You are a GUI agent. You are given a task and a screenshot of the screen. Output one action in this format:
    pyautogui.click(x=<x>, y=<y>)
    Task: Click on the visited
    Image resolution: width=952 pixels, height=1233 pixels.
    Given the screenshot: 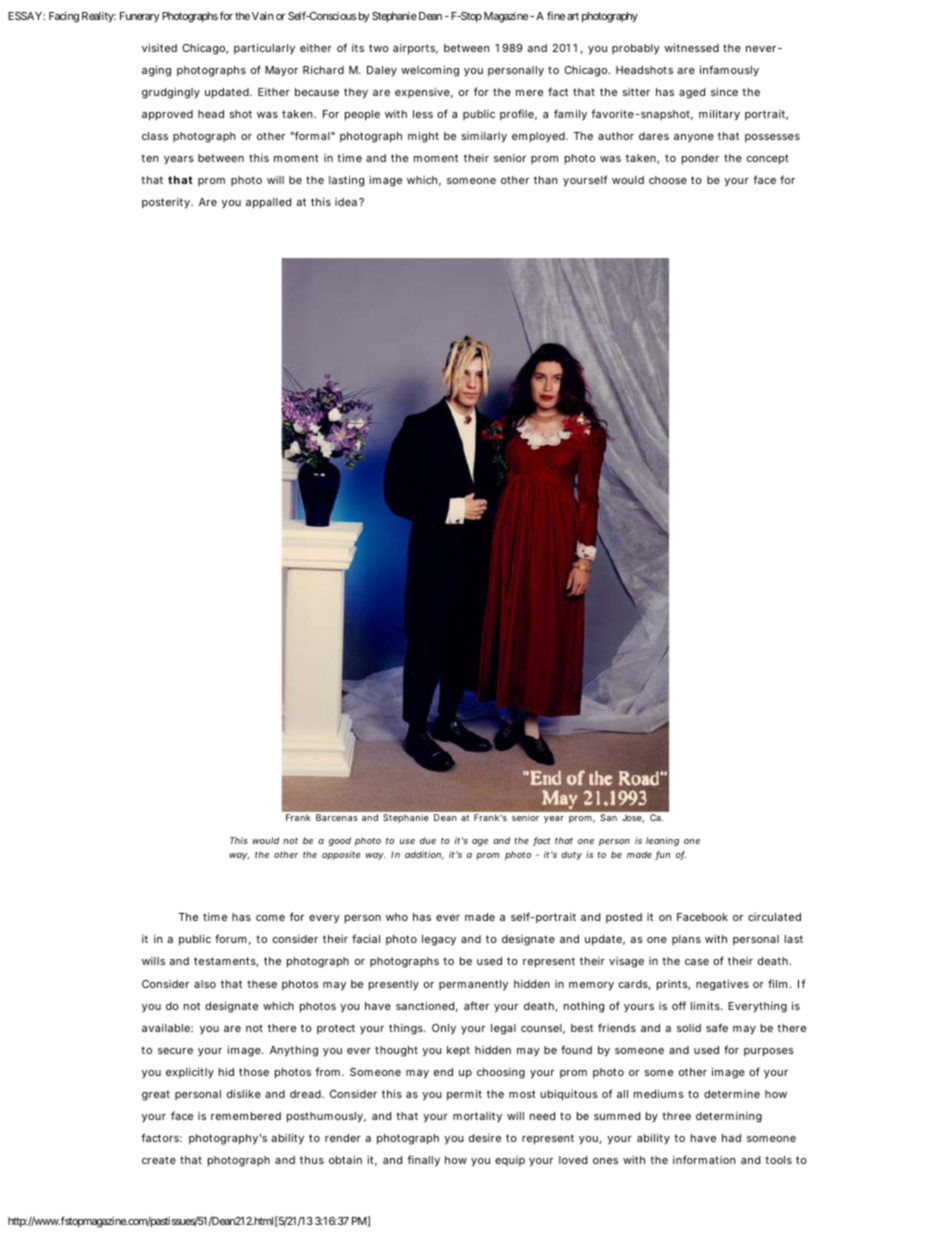 What is the action you would take?
    pyautogui.click(x=159, y=47)
